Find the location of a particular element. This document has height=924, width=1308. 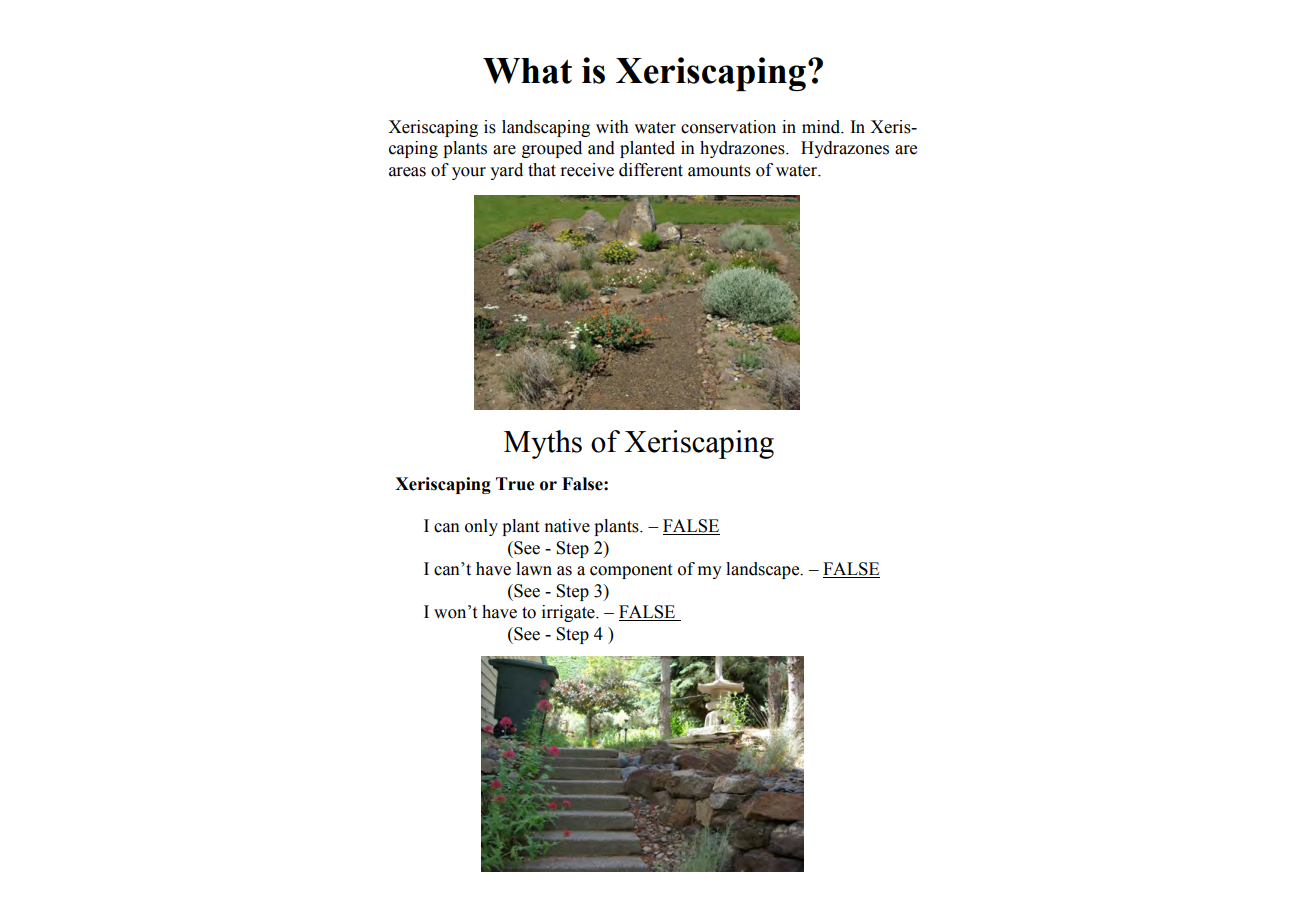

conservation is located at coordinates (728, 127).
